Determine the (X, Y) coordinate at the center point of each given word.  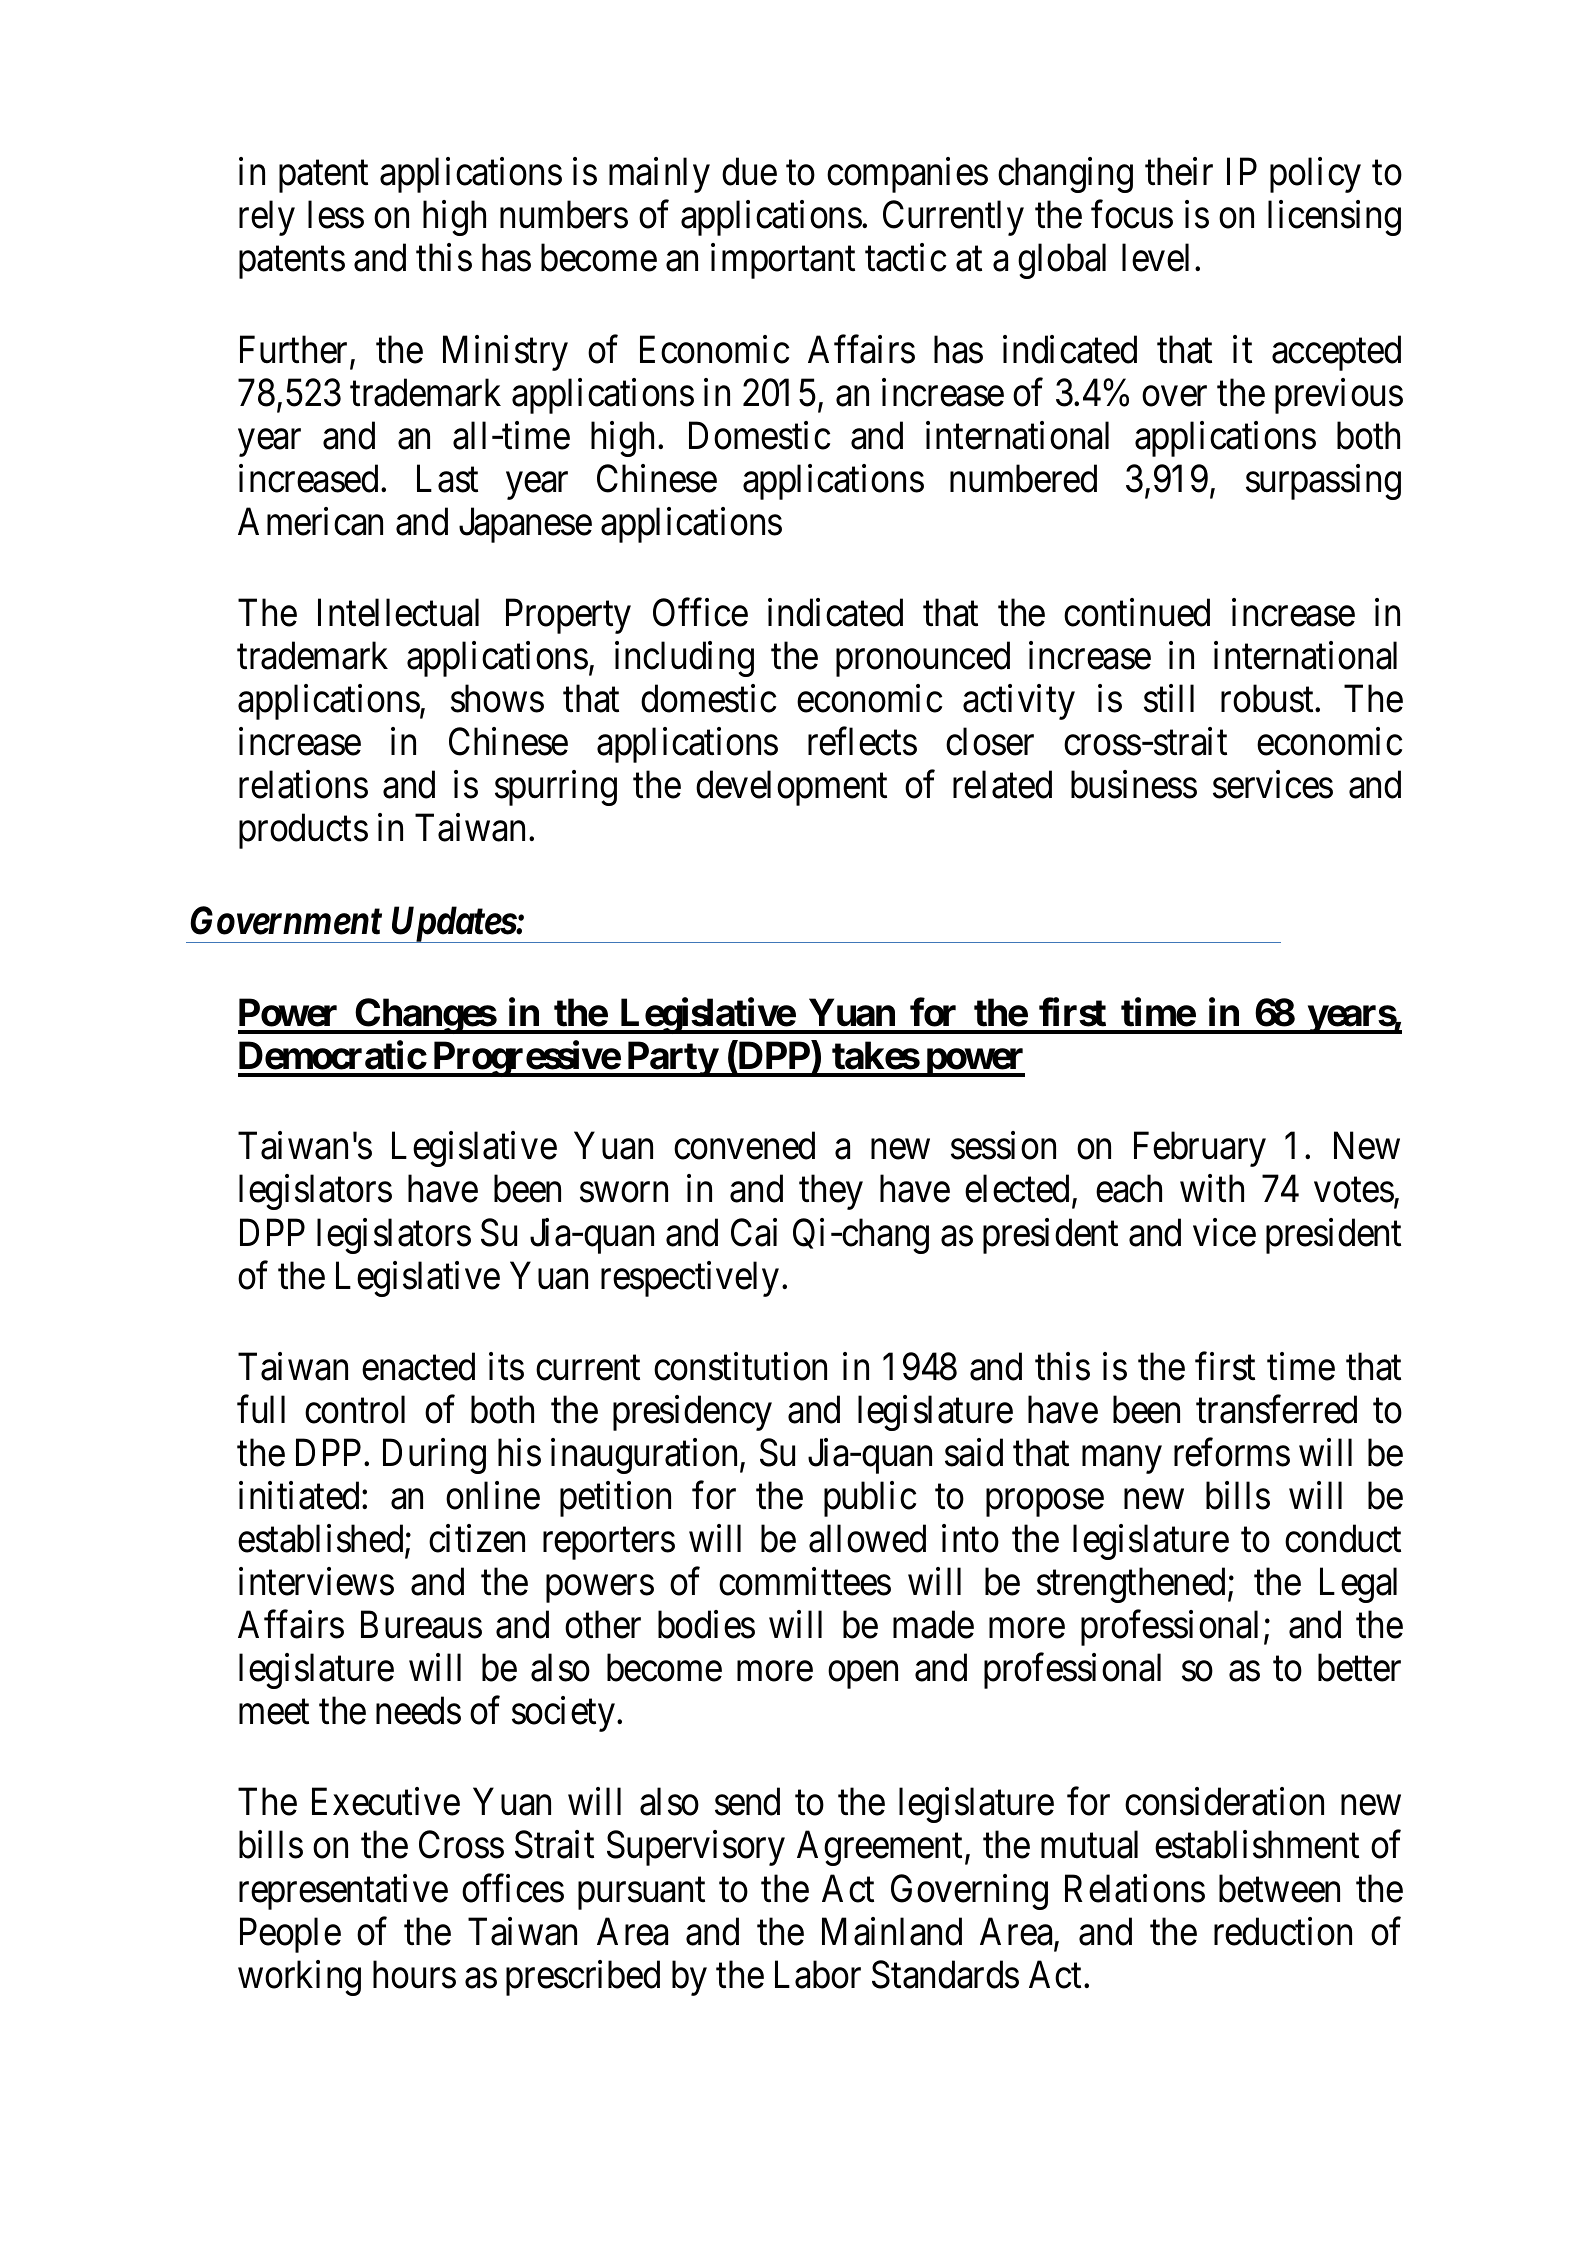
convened (744, 1146)
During (434, 1456)
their (1179, 171)
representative (343, 1892)
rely (267, 218)
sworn (624, 1193)
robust (1268, 698)
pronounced (923, 659)
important (783, 261)
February (1200, 1149)
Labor (818, 1974)
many (1122, 1460)
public (870, 1499)
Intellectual (398, 612)
